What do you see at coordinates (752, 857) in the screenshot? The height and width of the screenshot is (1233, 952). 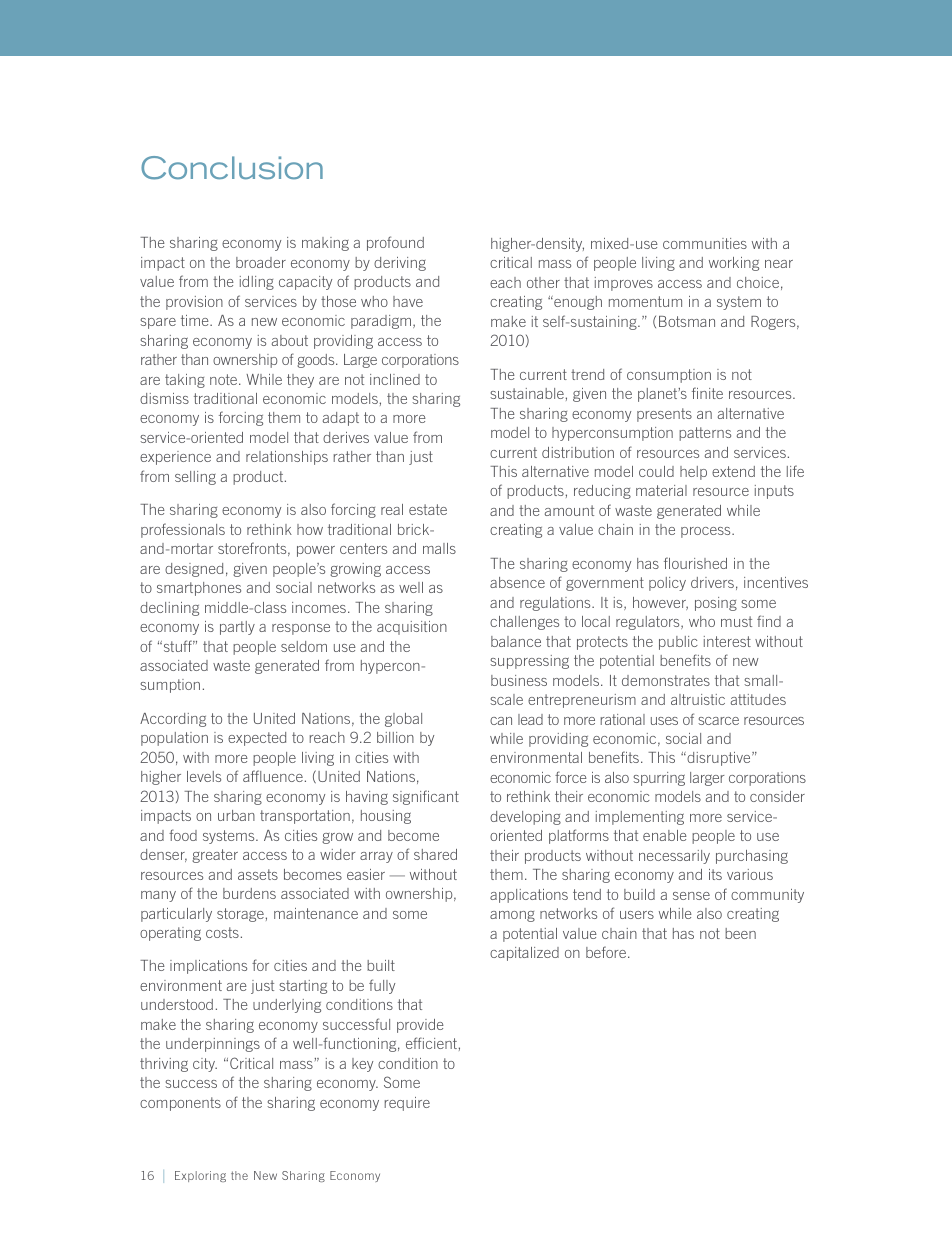 I see `purchasing` at bounding box center [752, 857].
